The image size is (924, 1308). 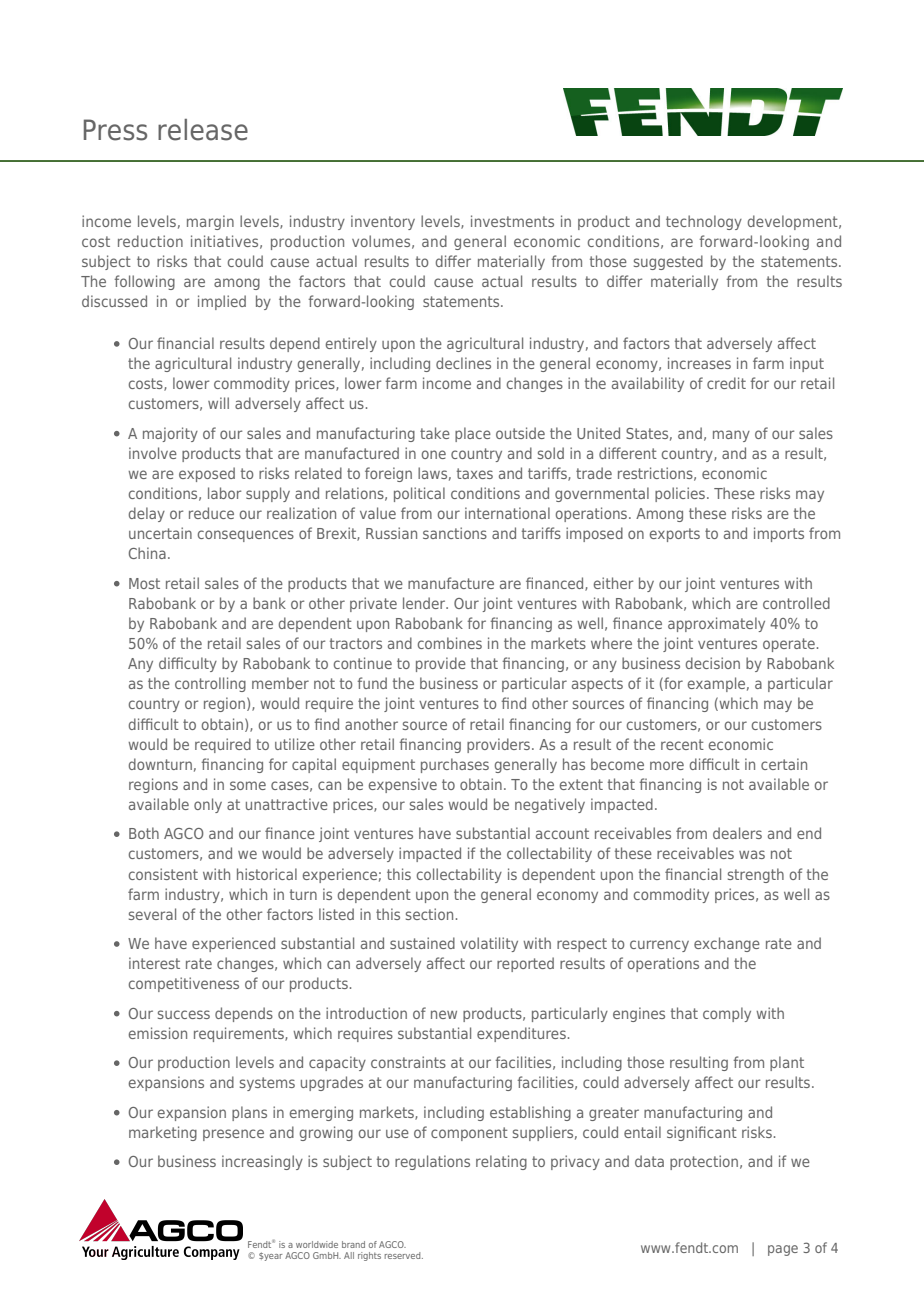 What do you see at coordinates (262, 1162) in the screenshot?
I see `increasingly` at bounding box center [262, 1162].
